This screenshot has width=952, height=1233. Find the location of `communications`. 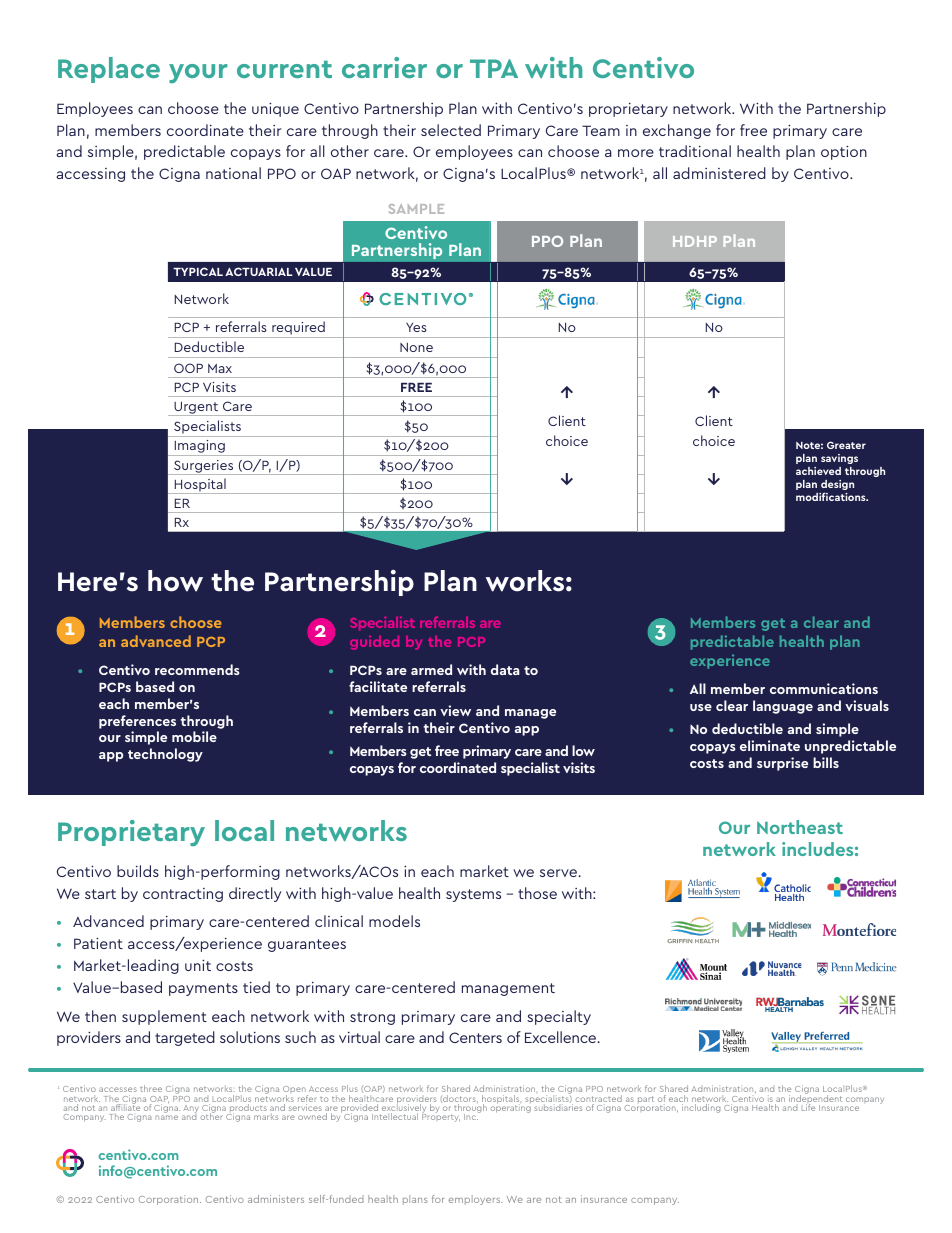

communications is located at coordinates (824, 688).
